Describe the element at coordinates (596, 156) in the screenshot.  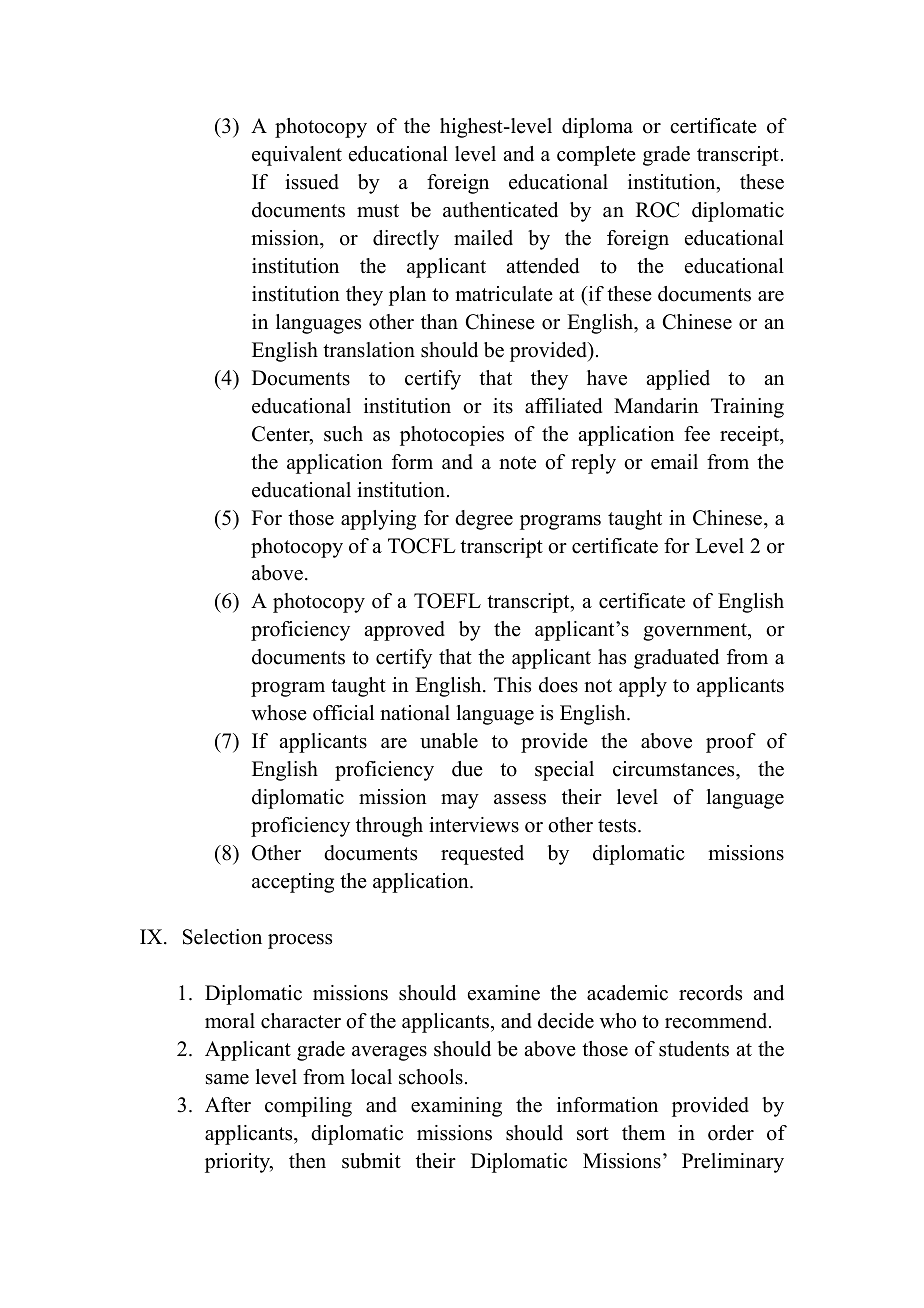
I see `complete` at that location.
